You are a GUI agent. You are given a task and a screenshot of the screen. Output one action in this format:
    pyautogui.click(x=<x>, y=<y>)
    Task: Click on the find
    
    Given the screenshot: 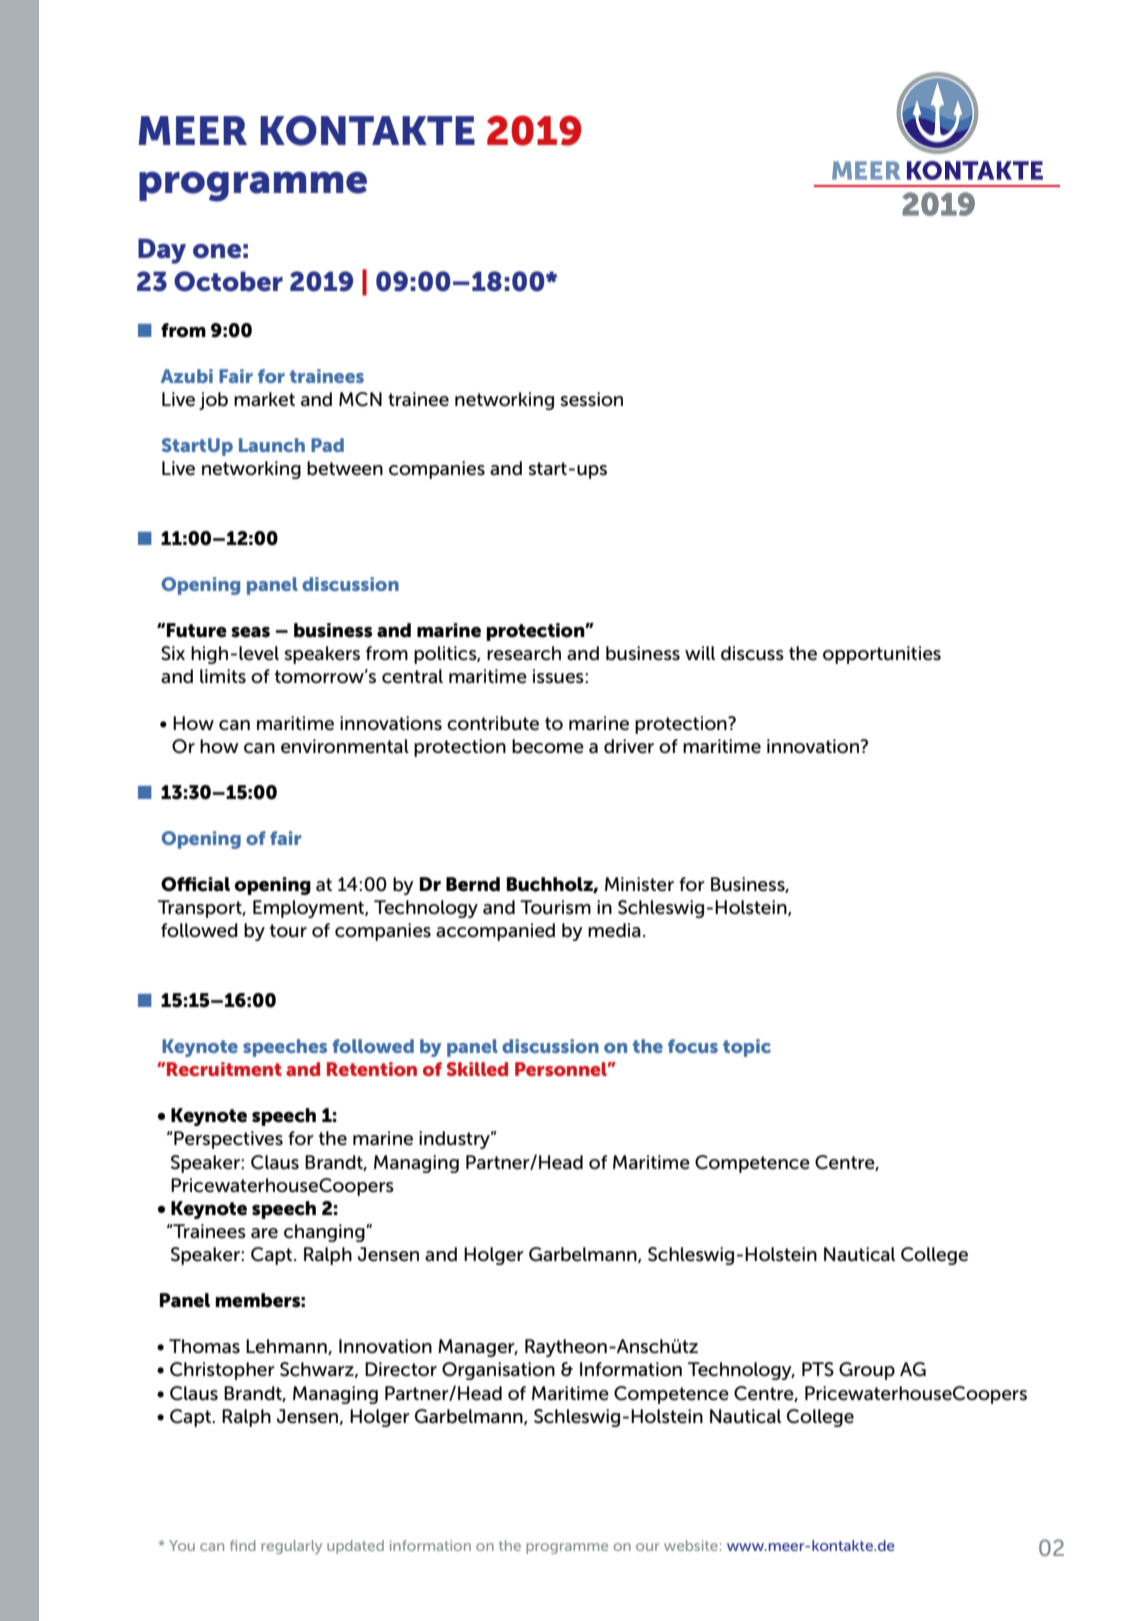 What is the action you would take?
    pyautogui.click(x=243, y=1545)
